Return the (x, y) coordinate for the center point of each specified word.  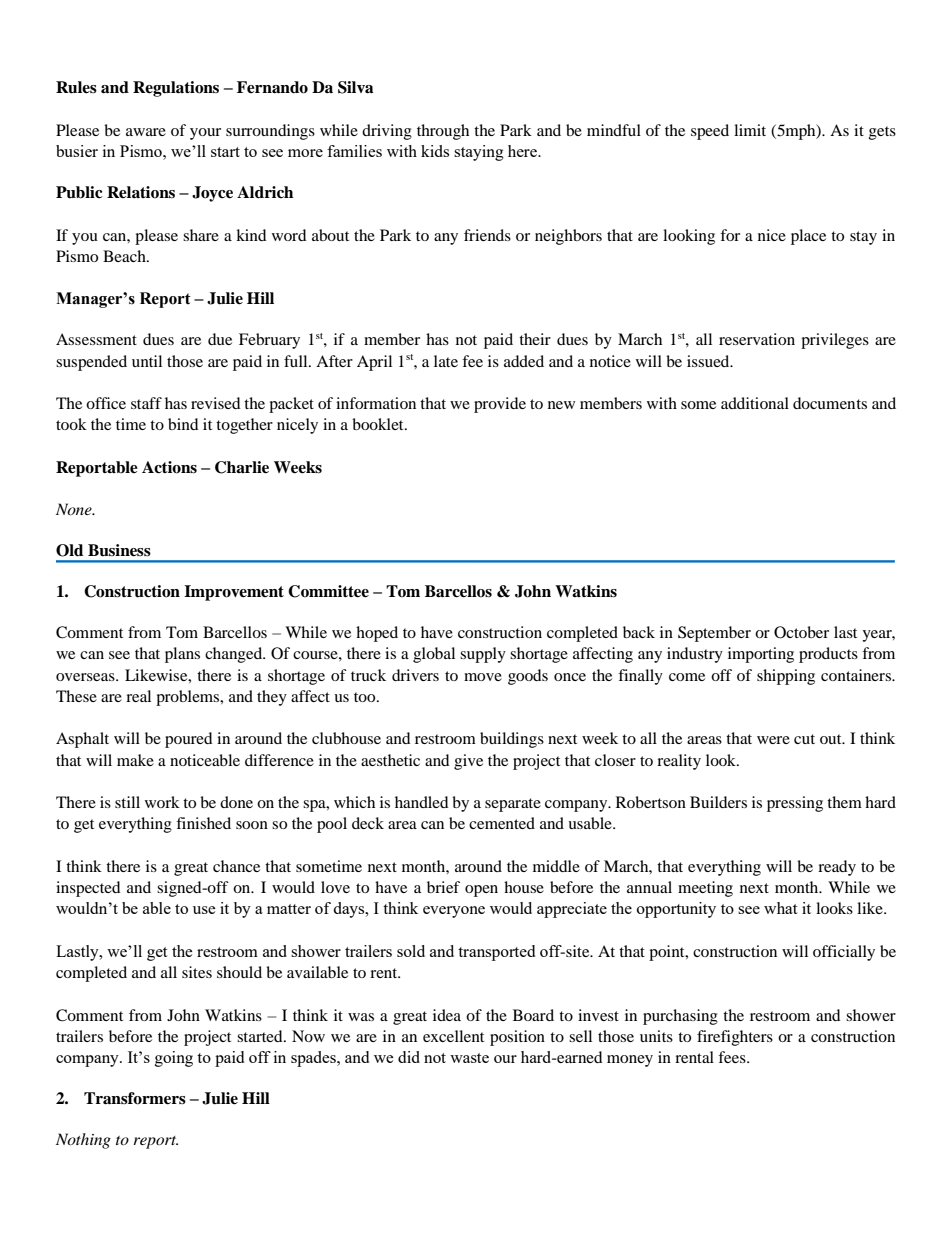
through (443, 132)
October (801, 632)
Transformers (135, 1098)
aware (146, 132)
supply (483, 655)
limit (750, 130)
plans (182, 655)
